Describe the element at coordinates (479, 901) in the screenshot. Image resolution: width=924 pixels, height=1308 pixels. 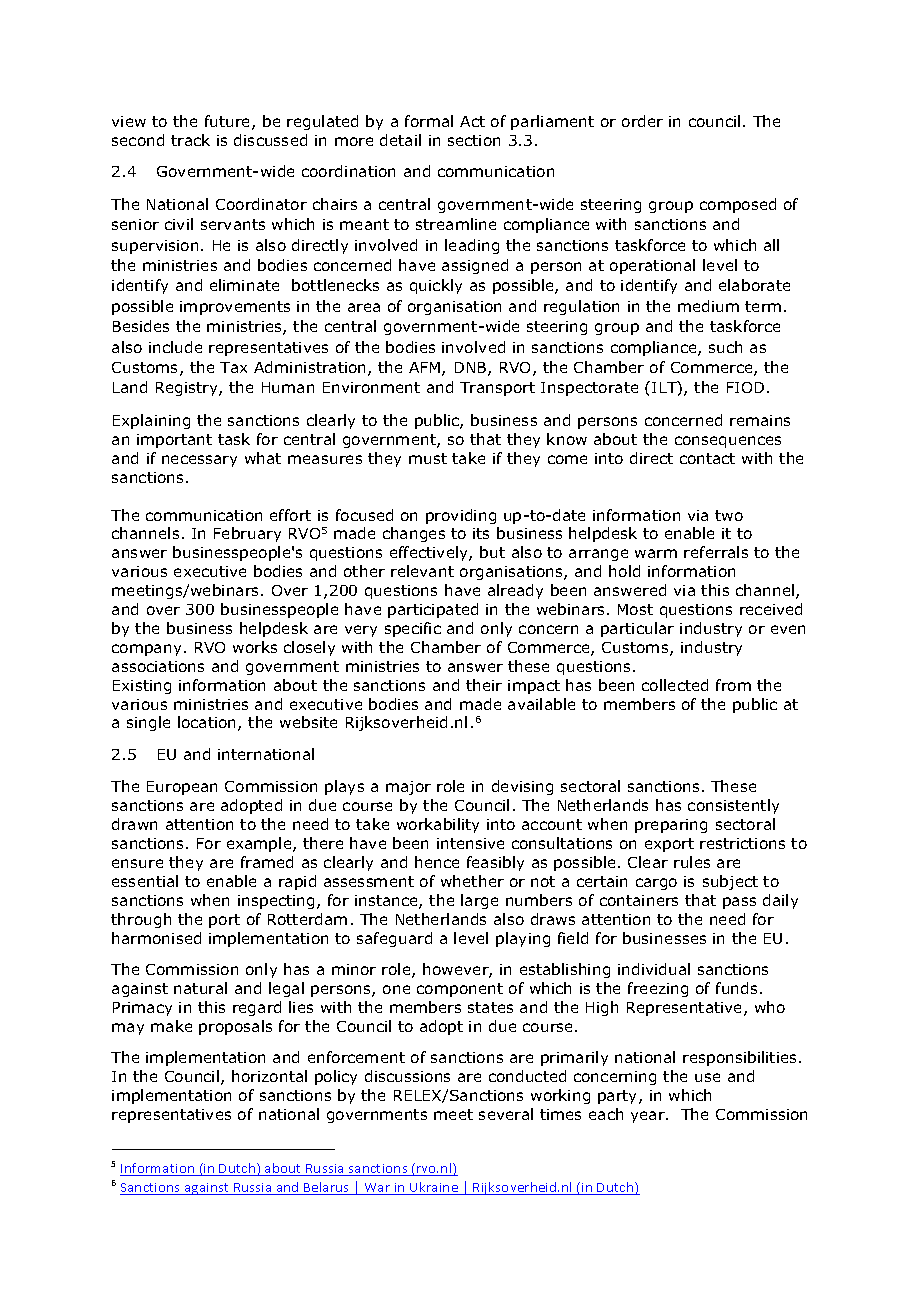
I see `large` at that location.
